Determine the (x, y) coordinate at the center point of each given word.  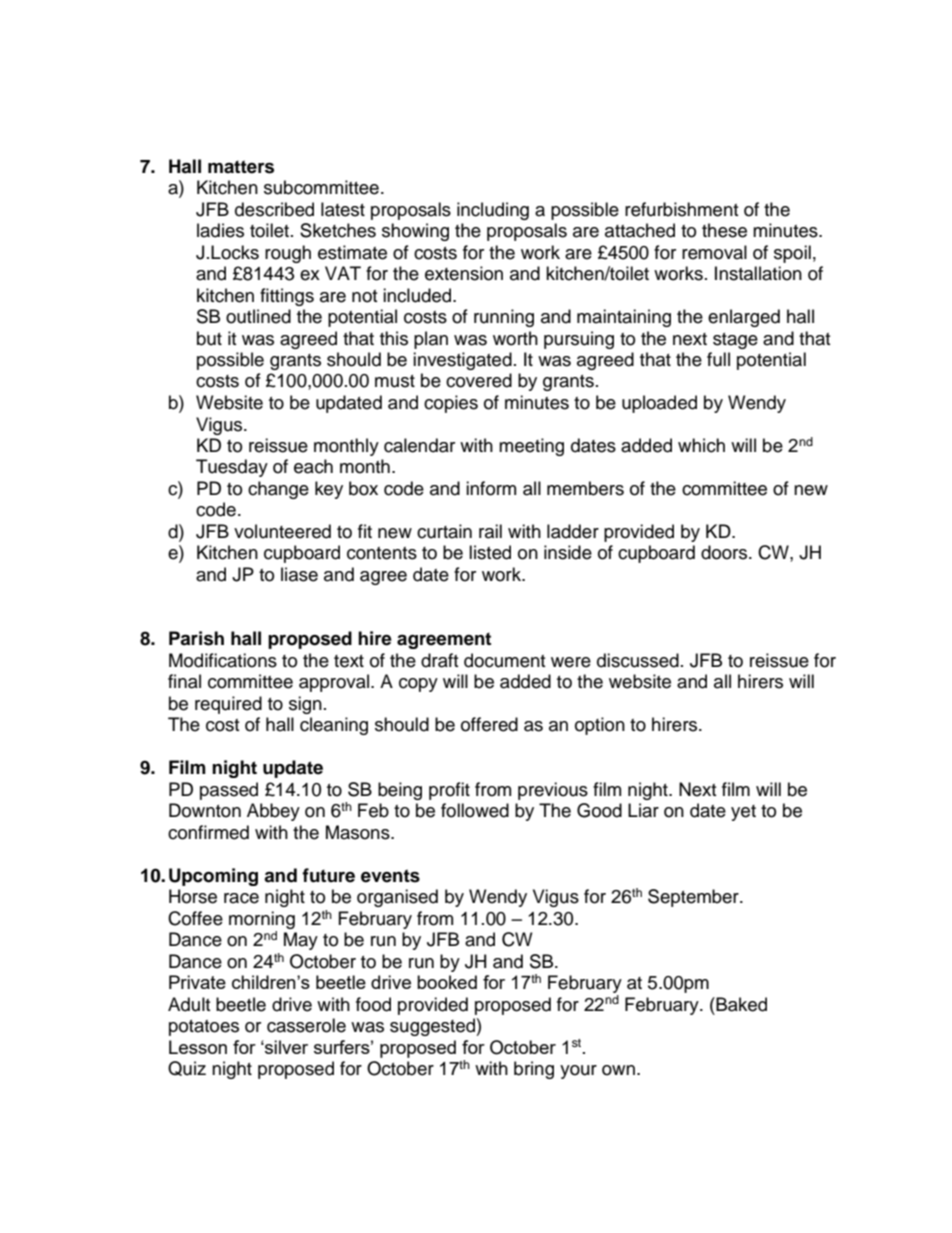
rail (490, 531)
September (694, 898)
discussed (638, 660)
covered (479, 380)
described (274, 209)
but (209, 338)
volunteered (282, 531)
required (228, 705)
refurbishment (681, 209)
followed (475, 810)
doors (725, 552)
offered (489, 724)
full (718, 359)
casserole (306, 1025)
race (241, 898)
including (493, 211)
